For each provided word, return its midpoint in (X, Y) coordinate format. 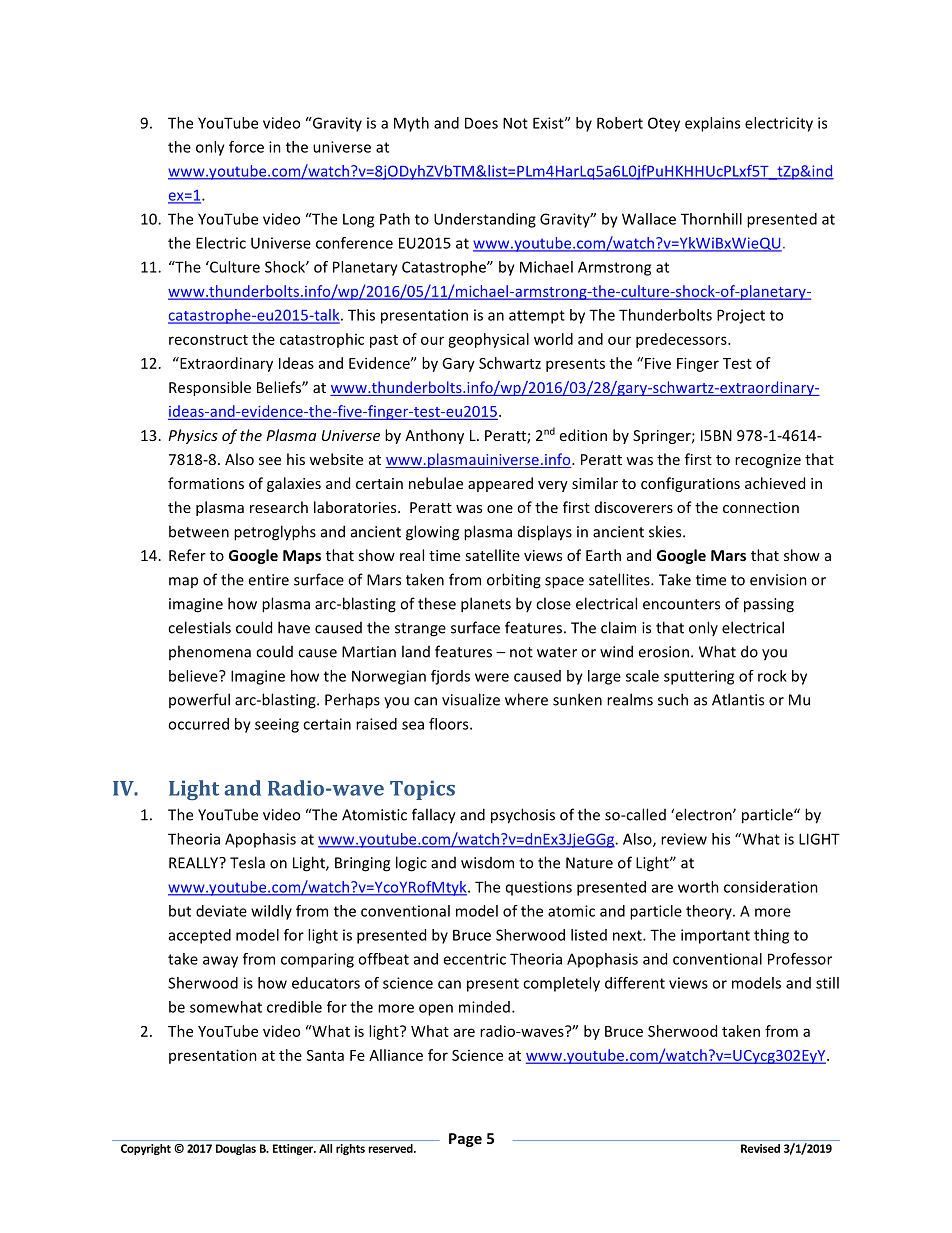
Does (481, 123)
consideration (771, 887)
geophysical (488, 340)
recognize (768, 461)
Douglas (236, 1149)
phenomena (210, 652)
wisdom (487, 863)
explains (712, 124)
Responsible (210, 388)
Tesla (247, 862)
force (246, 147)
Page (465, 1140)
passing (769, 605)
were (492, 677)
